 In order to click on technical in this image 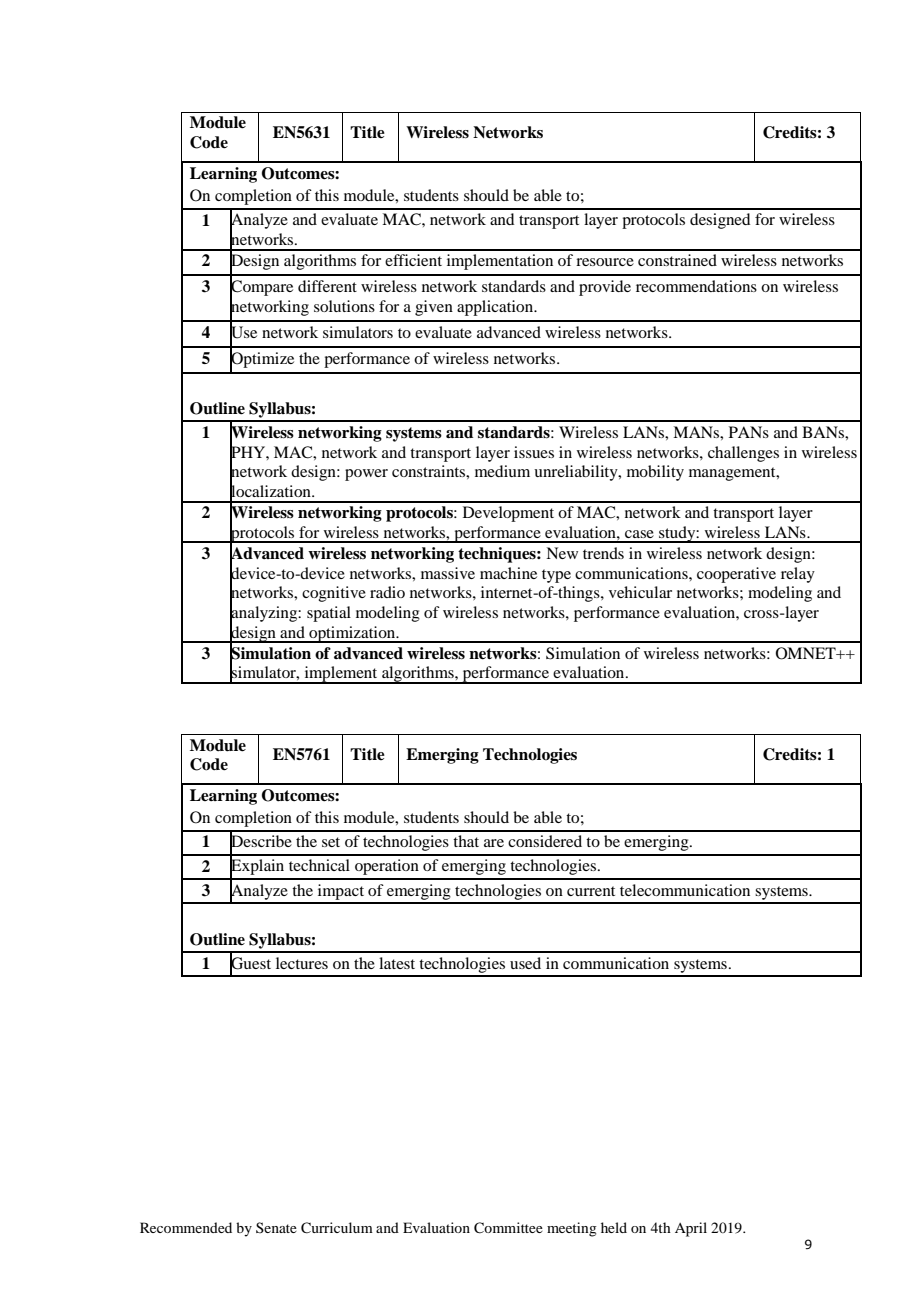, I will do `click(319, 865)`.
